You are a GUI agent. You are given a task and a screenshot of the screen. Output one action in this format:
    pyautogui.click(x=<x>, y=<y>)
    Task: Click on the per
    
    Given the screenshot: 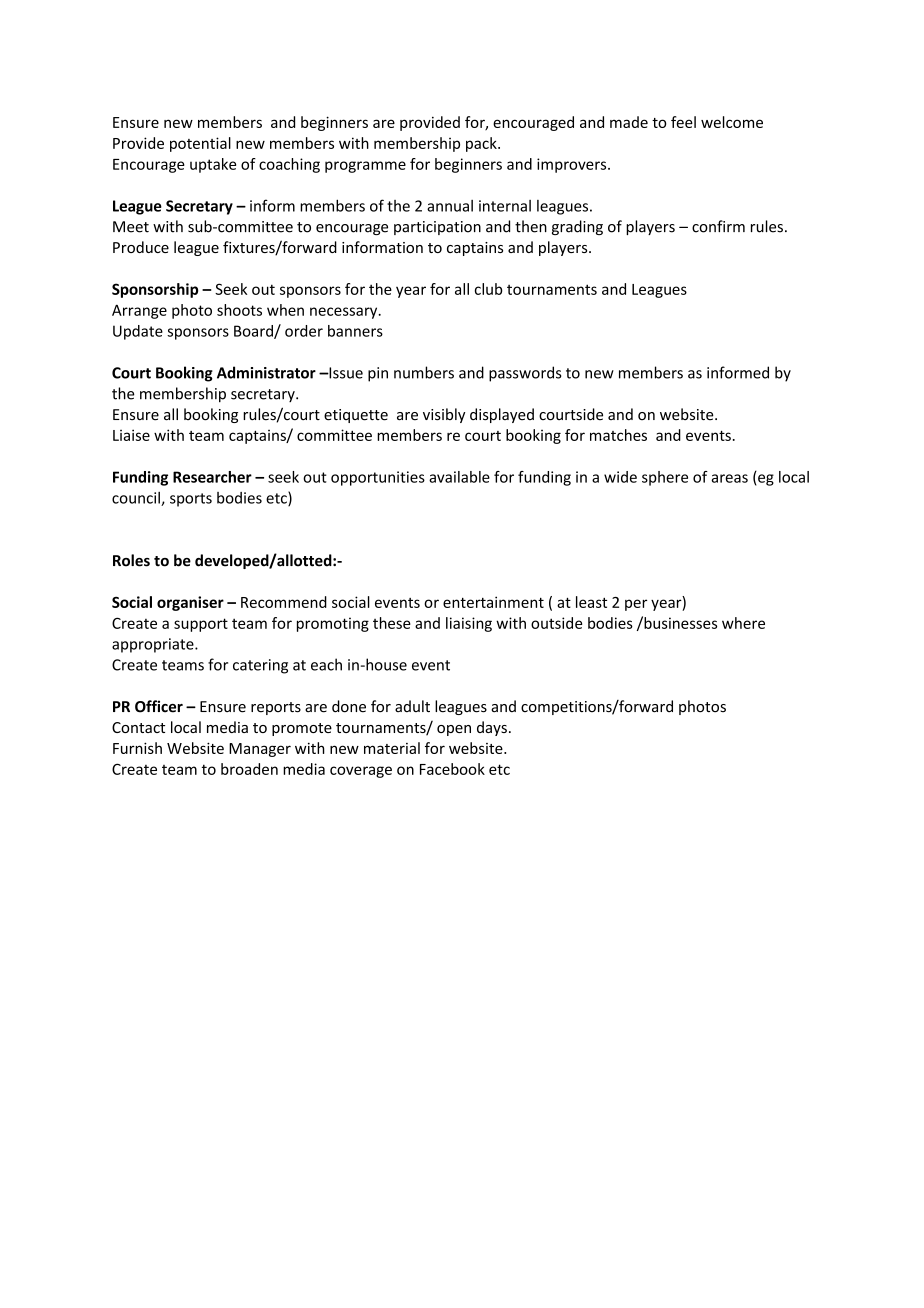 What is the action you would take?
    pyautogui.click(x=636, y=605)
